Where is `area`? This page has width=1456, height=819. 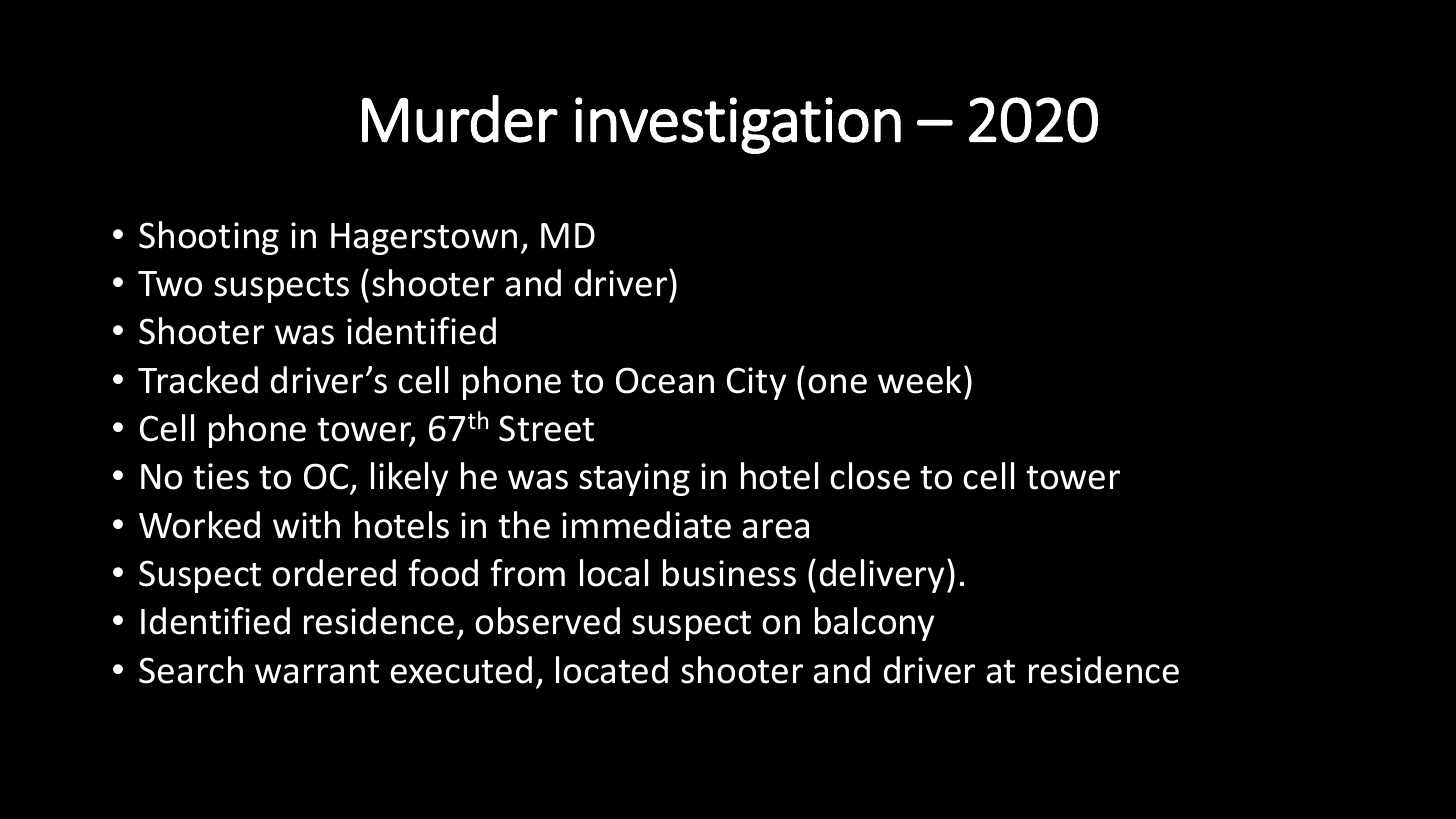 area is located at coordinates (775, 529).
